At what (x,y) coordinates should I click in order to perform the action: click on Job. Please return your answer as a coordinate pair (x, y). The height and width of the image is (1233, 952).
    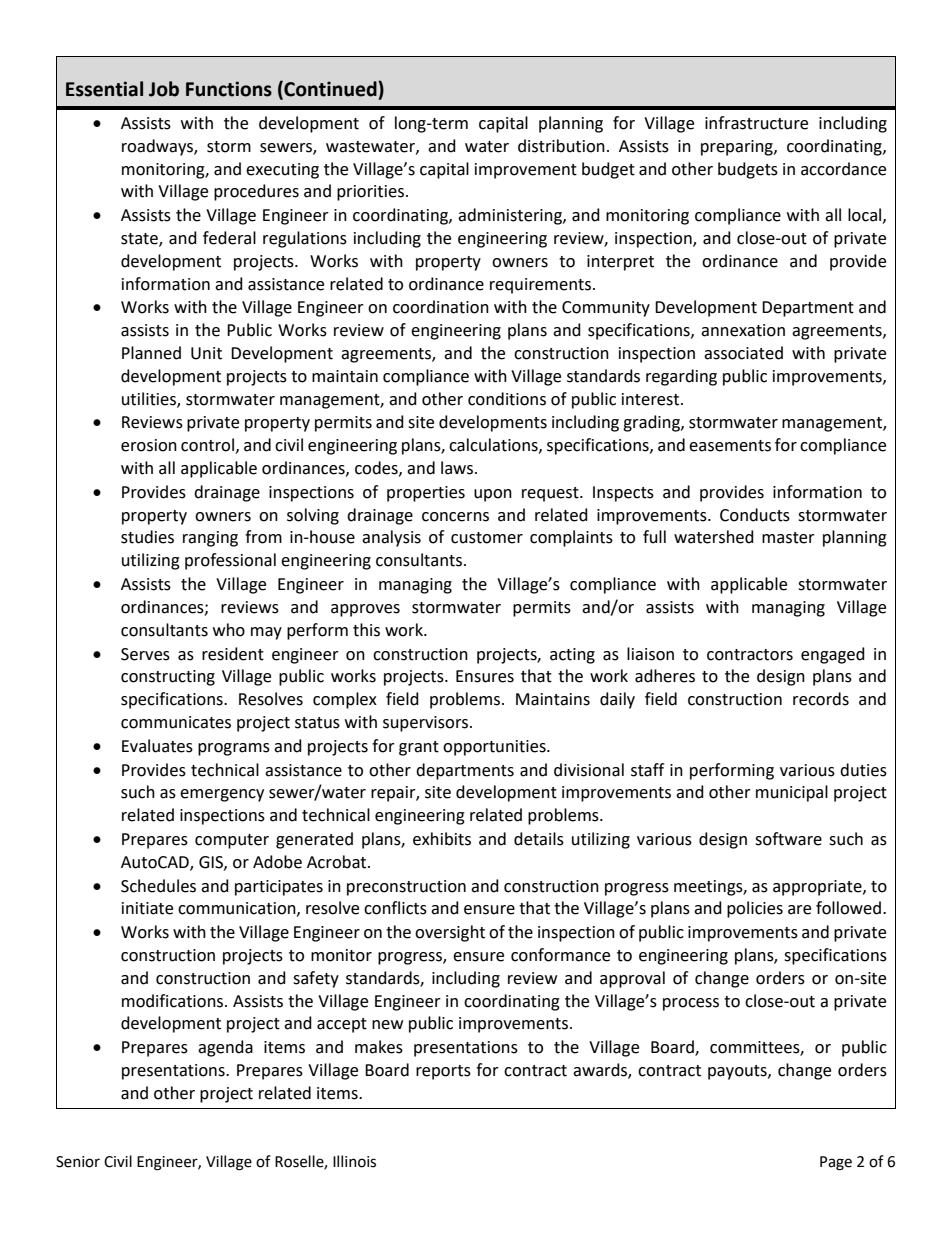
    Looking at the image, I should click on (164, 89).
